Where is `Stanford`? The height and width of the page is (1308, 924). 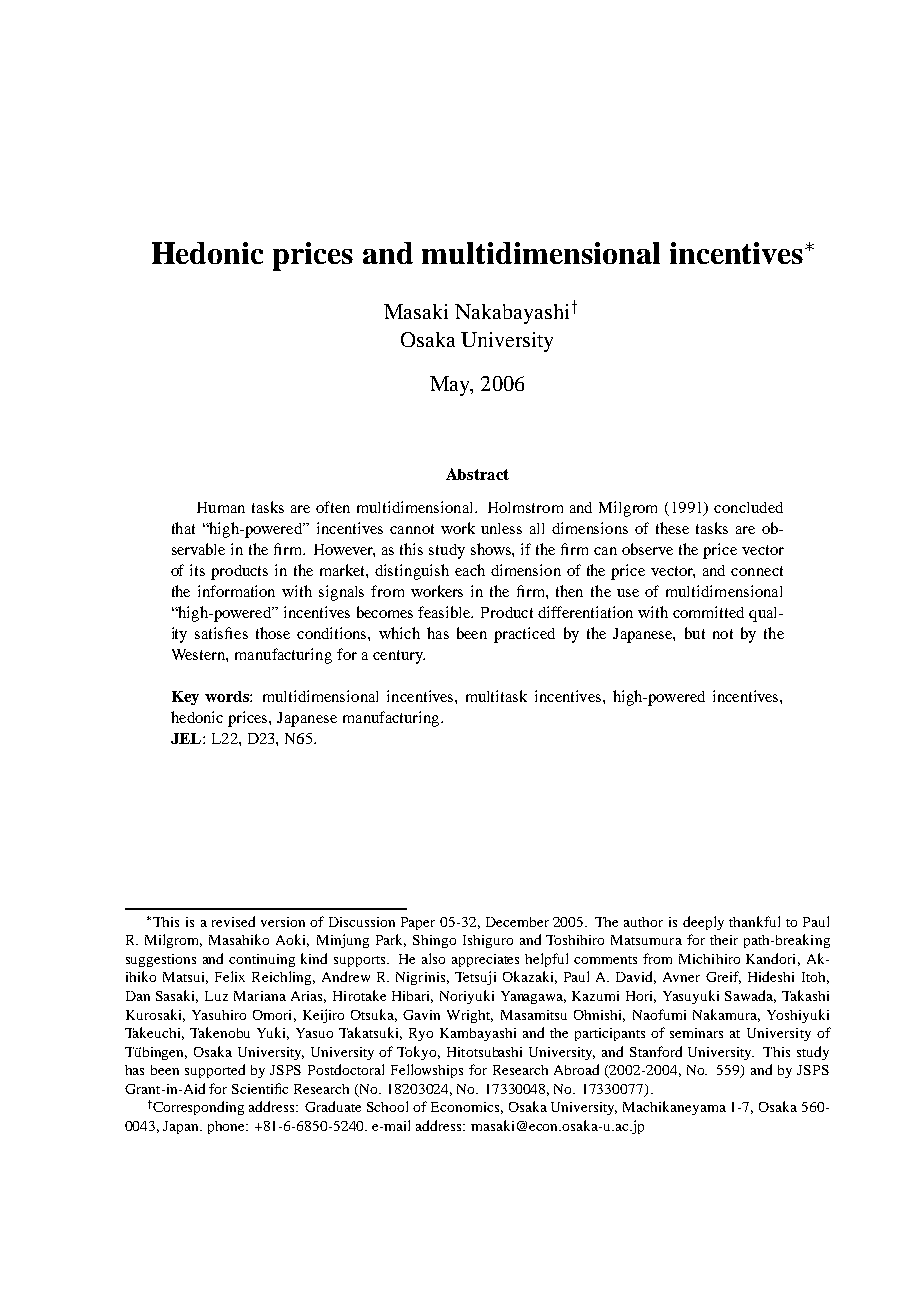
Stanford is located at coordinates (656, 1051).
